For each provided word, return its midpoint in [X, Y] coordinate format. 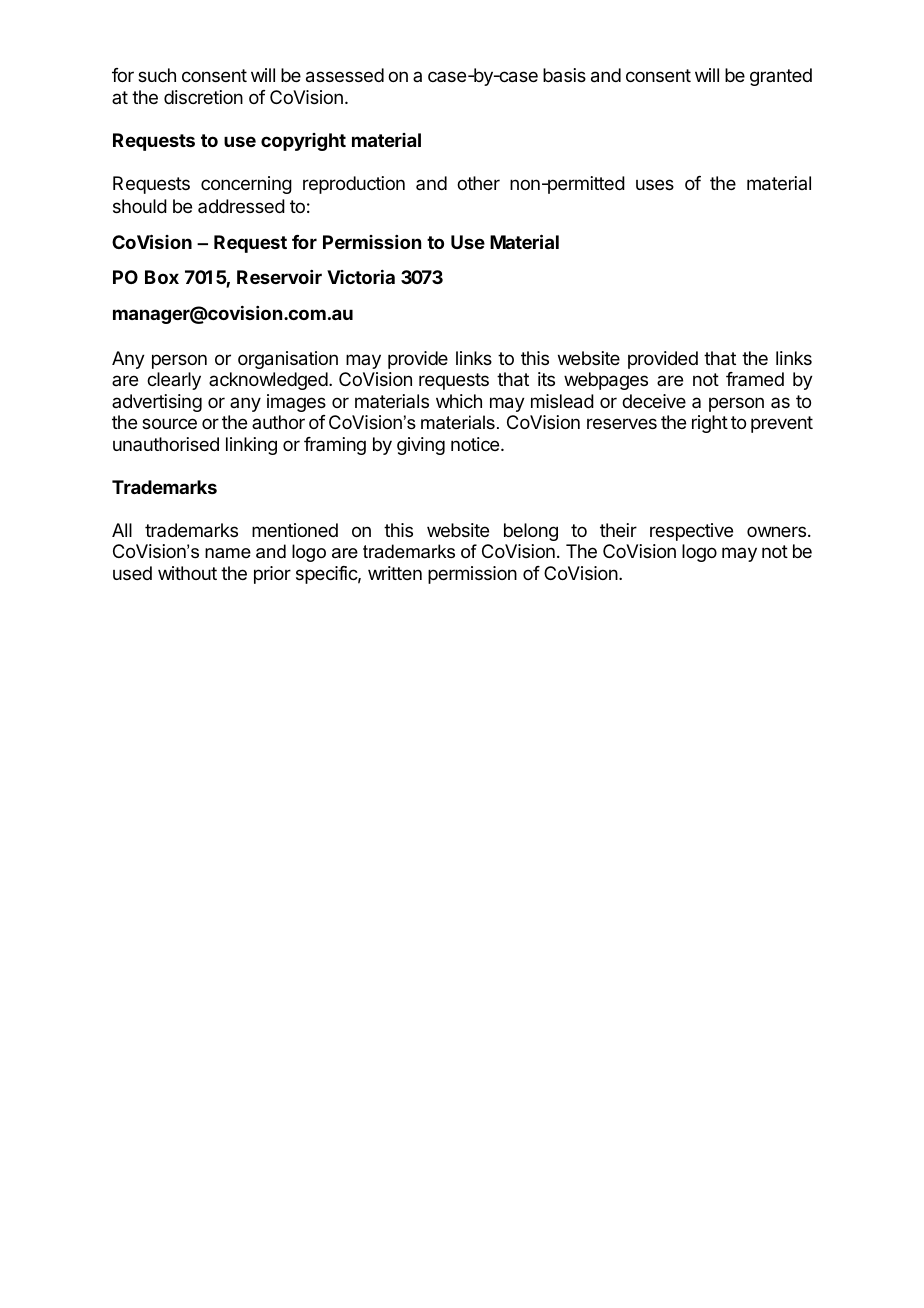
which [459, 401]
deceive [654, 401]
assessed [345, 75]
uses [655, 184]
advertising [157, 403]
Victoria [361, 277]
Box [162, 277]
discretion [203, 97]
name [228, 553]
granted [781, 77]
